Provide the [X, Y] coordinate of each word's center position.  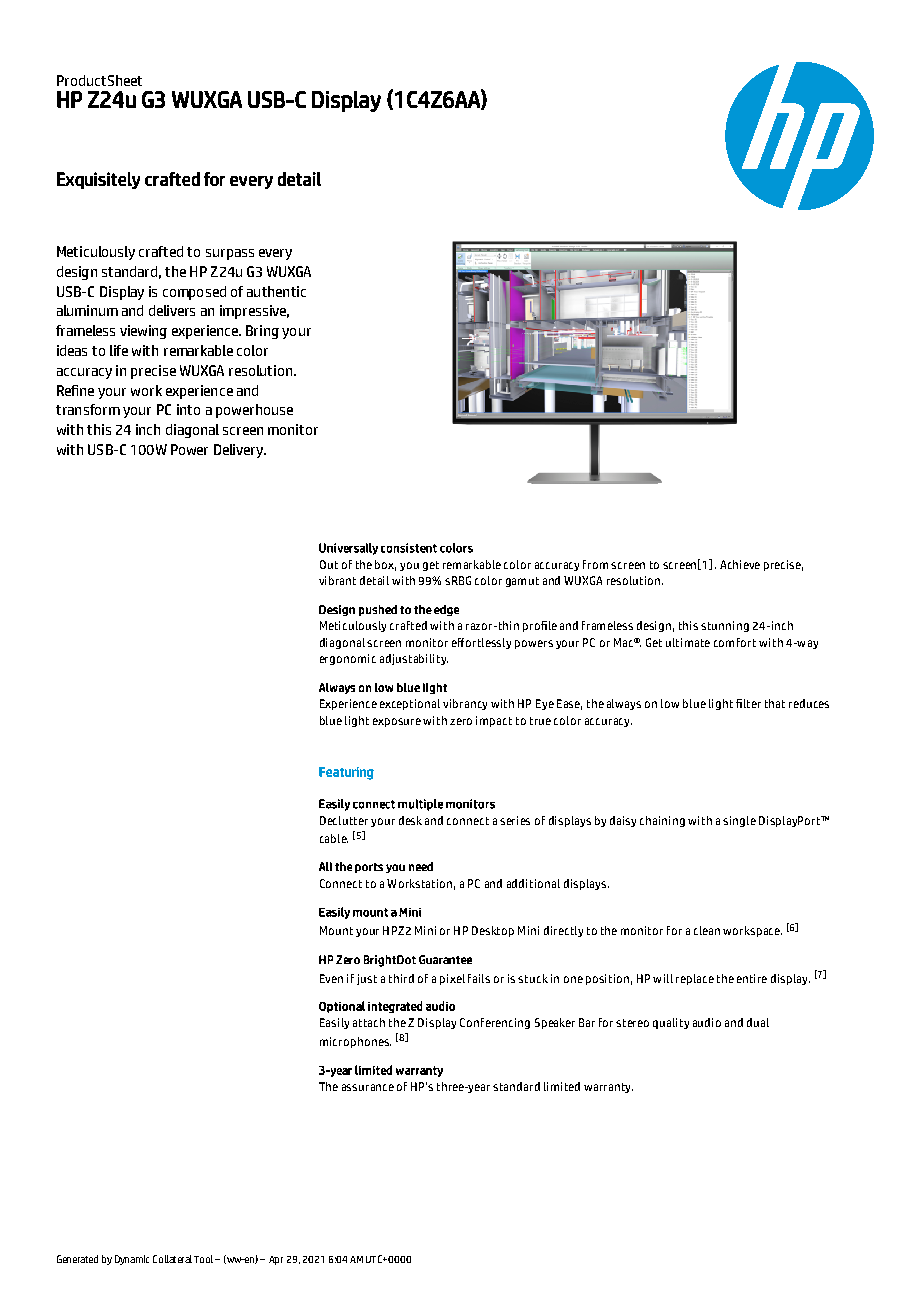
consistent [409, 548]
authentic [276, 291]
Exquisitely [98, 180]
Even [331, 978]
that [775, 703]
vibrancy [465, 704]
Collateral [172, 1259]
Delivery [239, 451]
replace [695, 979]
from [595, 564]
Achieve [740, 564]
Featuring [346, 773]
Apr [276, 1260]
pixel [452, 979]
